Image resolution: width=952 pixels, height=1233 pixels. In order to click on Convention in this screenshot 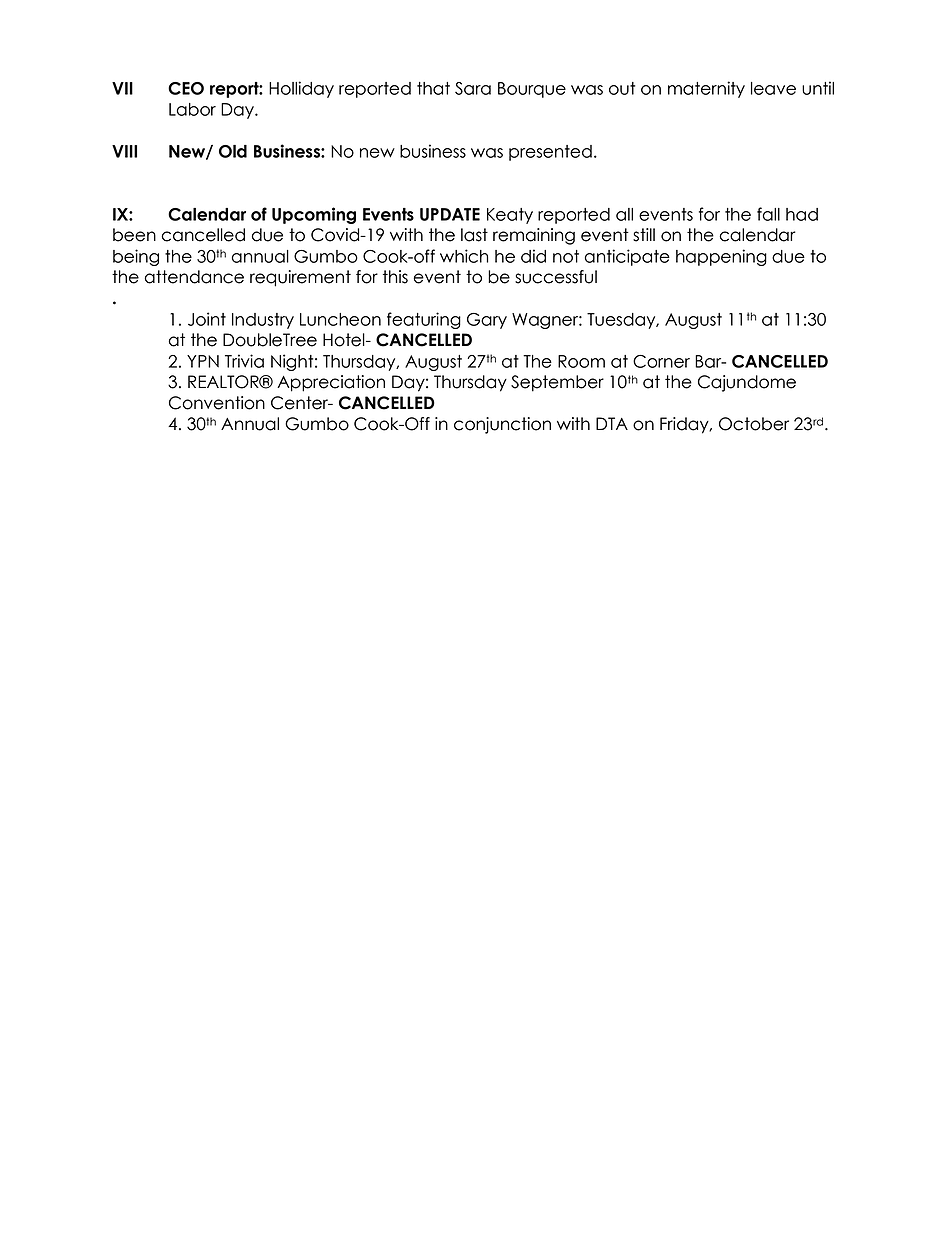, I will do `click(217, 403)`.
